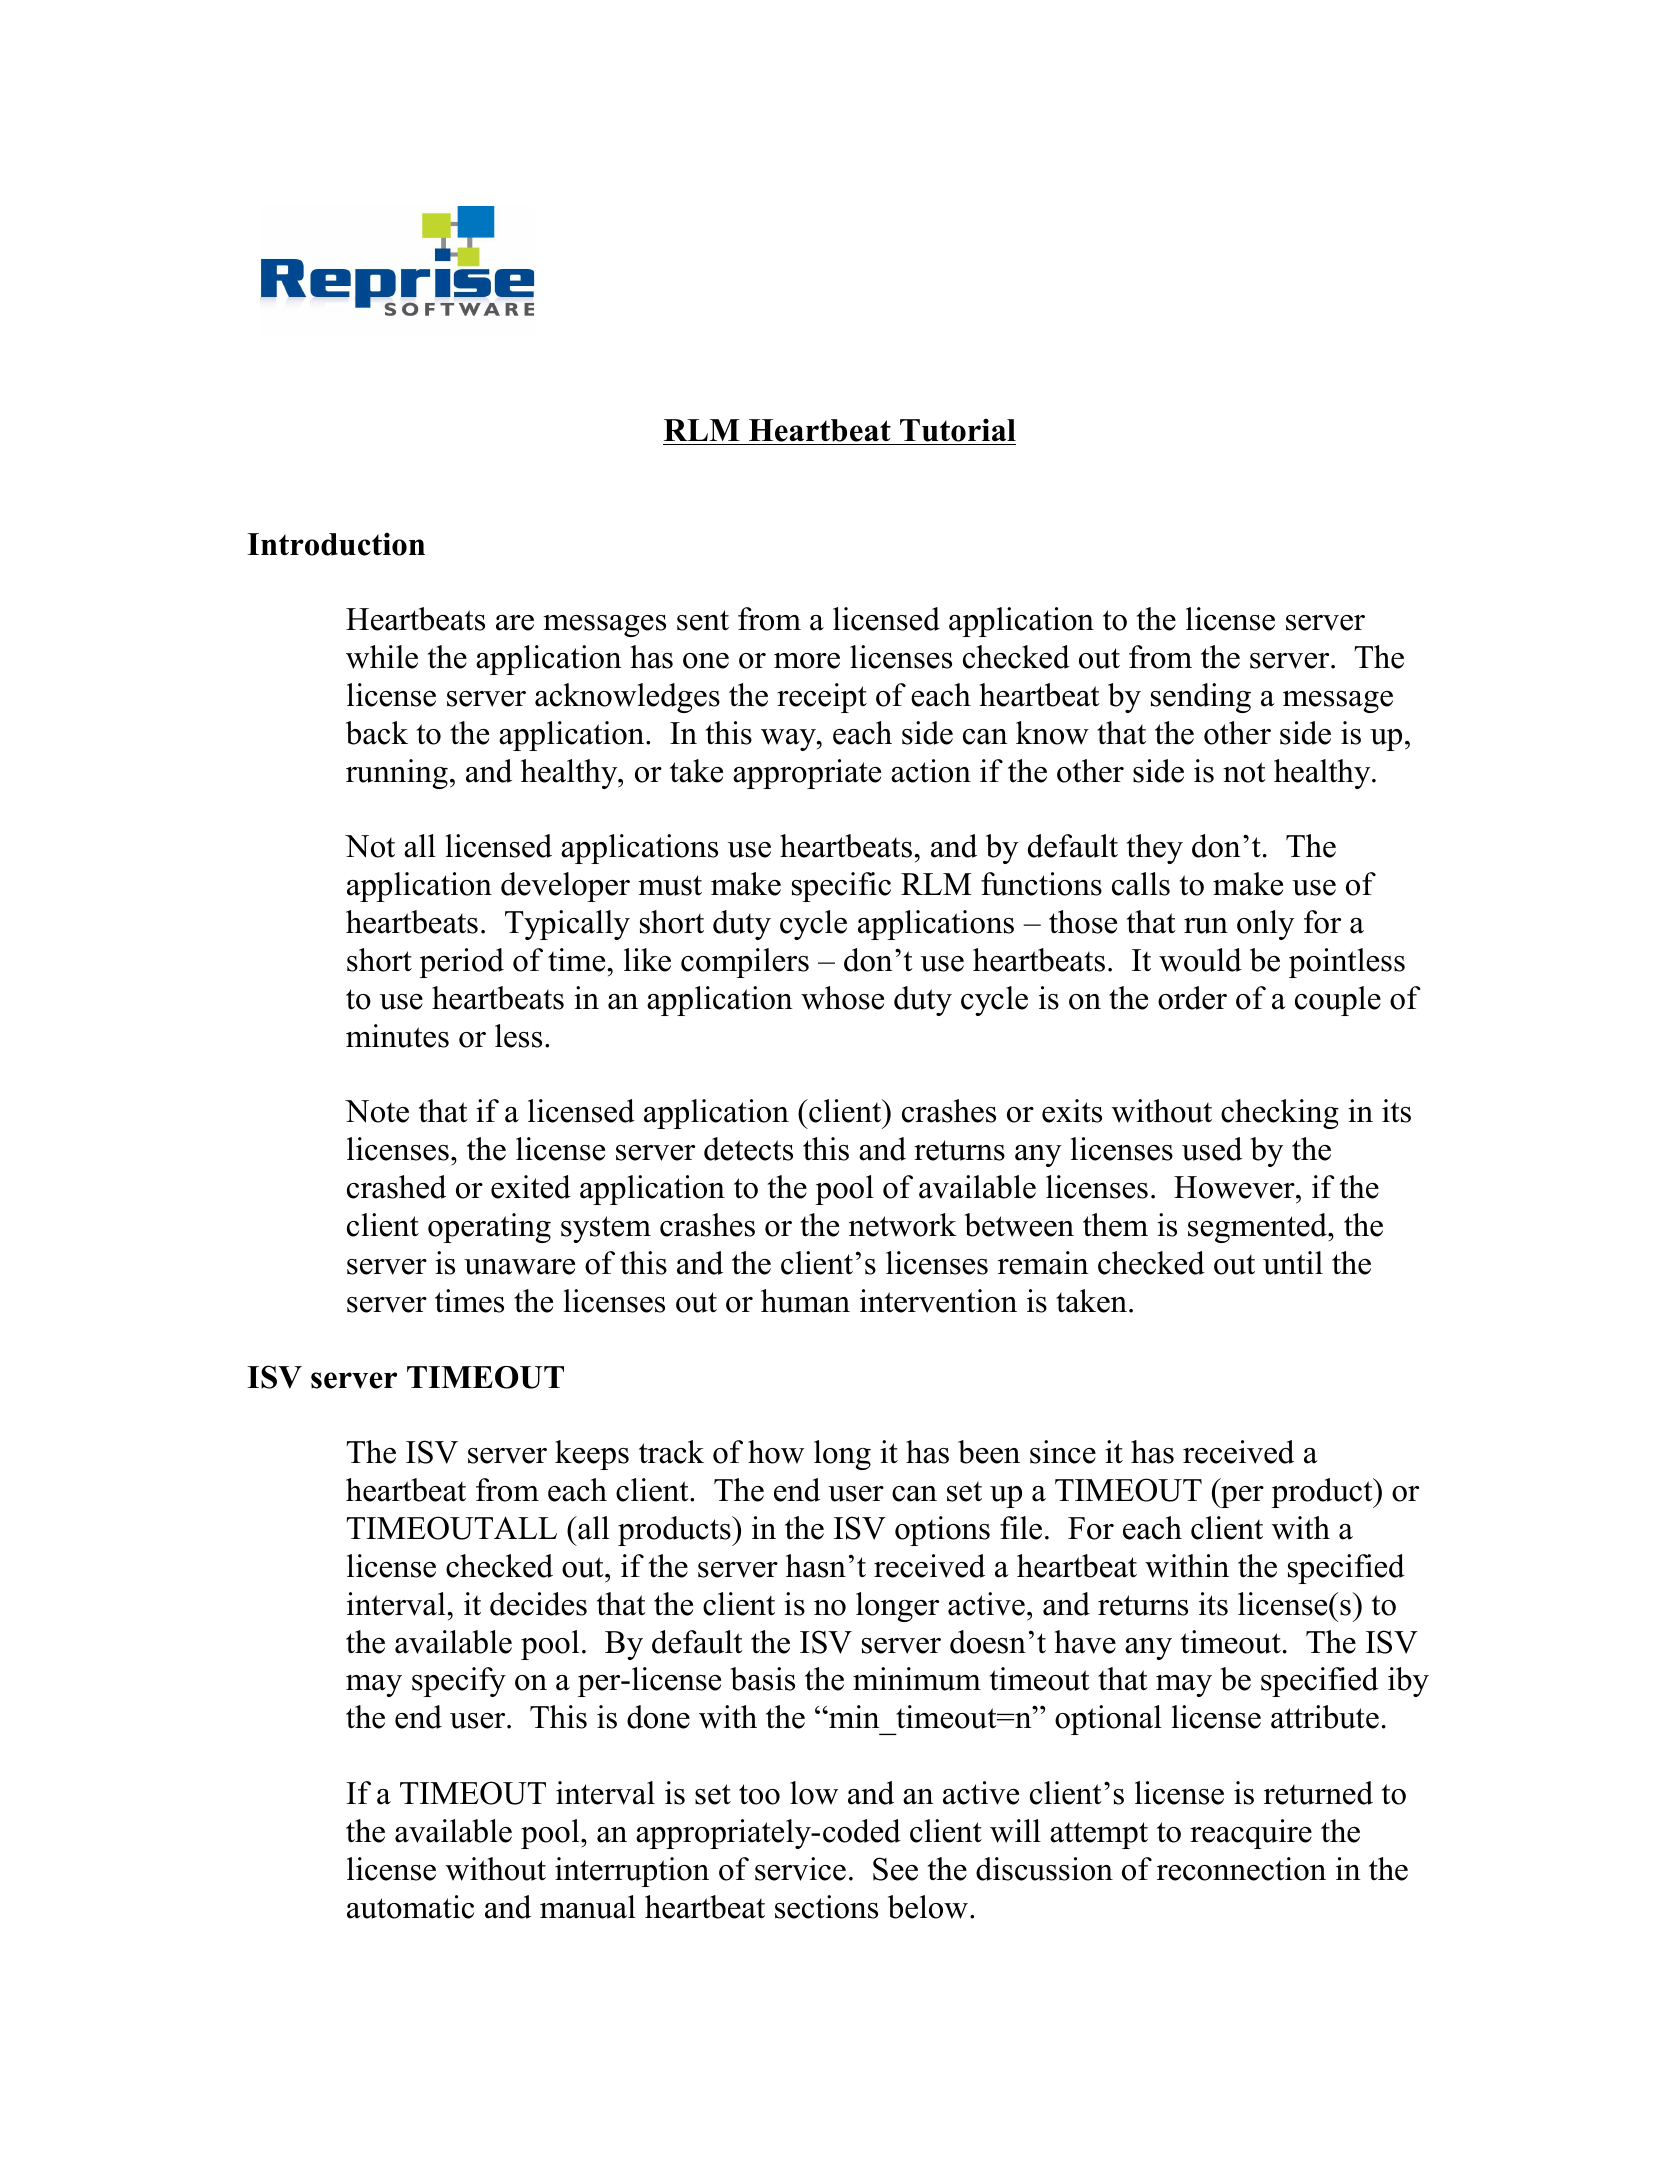  Describe the element at coordinates (841, 887) in the image. I see `specific` at that location.
